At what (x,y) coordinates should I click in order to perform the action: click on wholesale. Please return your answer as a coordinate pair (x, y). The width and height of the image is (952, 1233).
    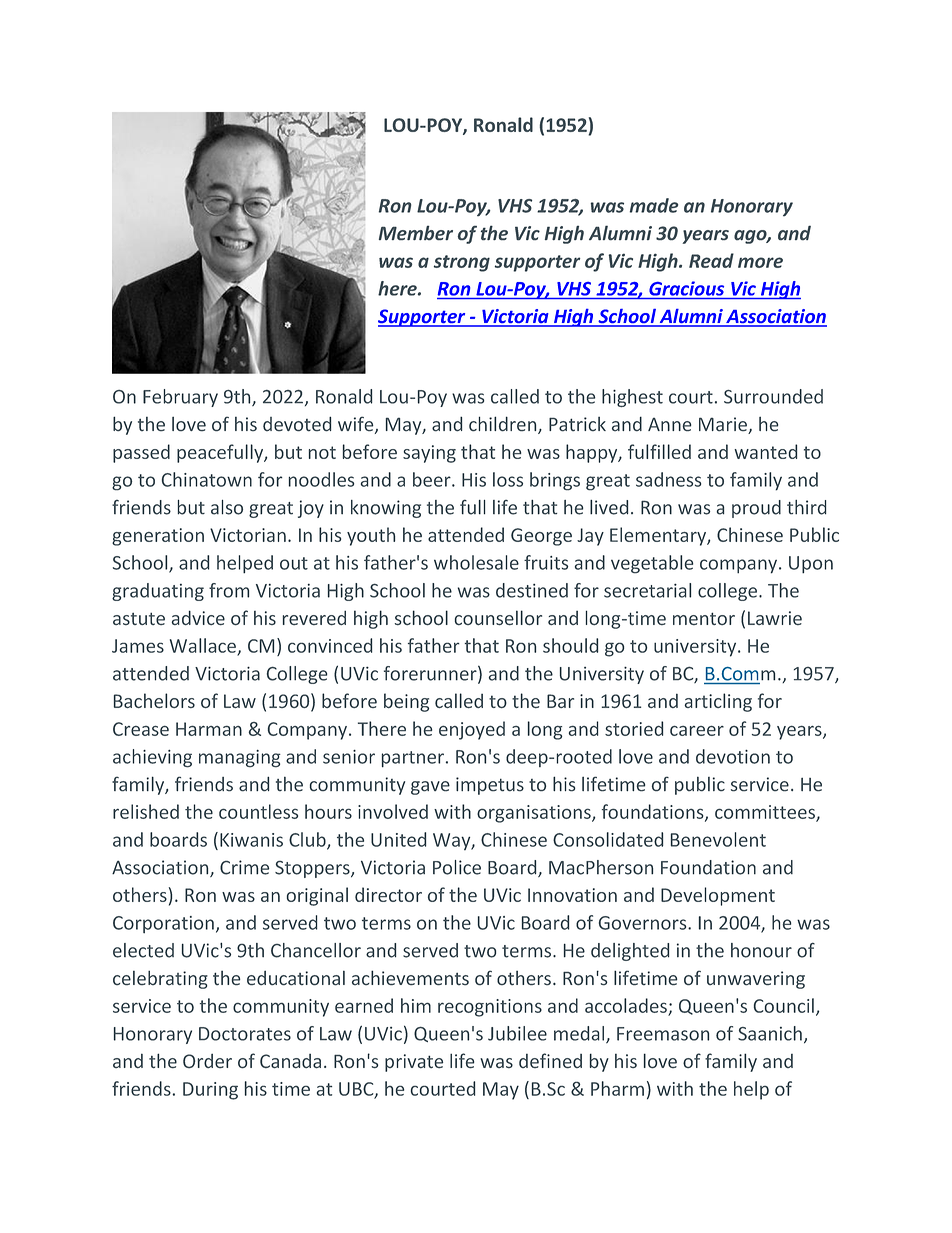
    Looking at the image, I should click on (476, 562).
